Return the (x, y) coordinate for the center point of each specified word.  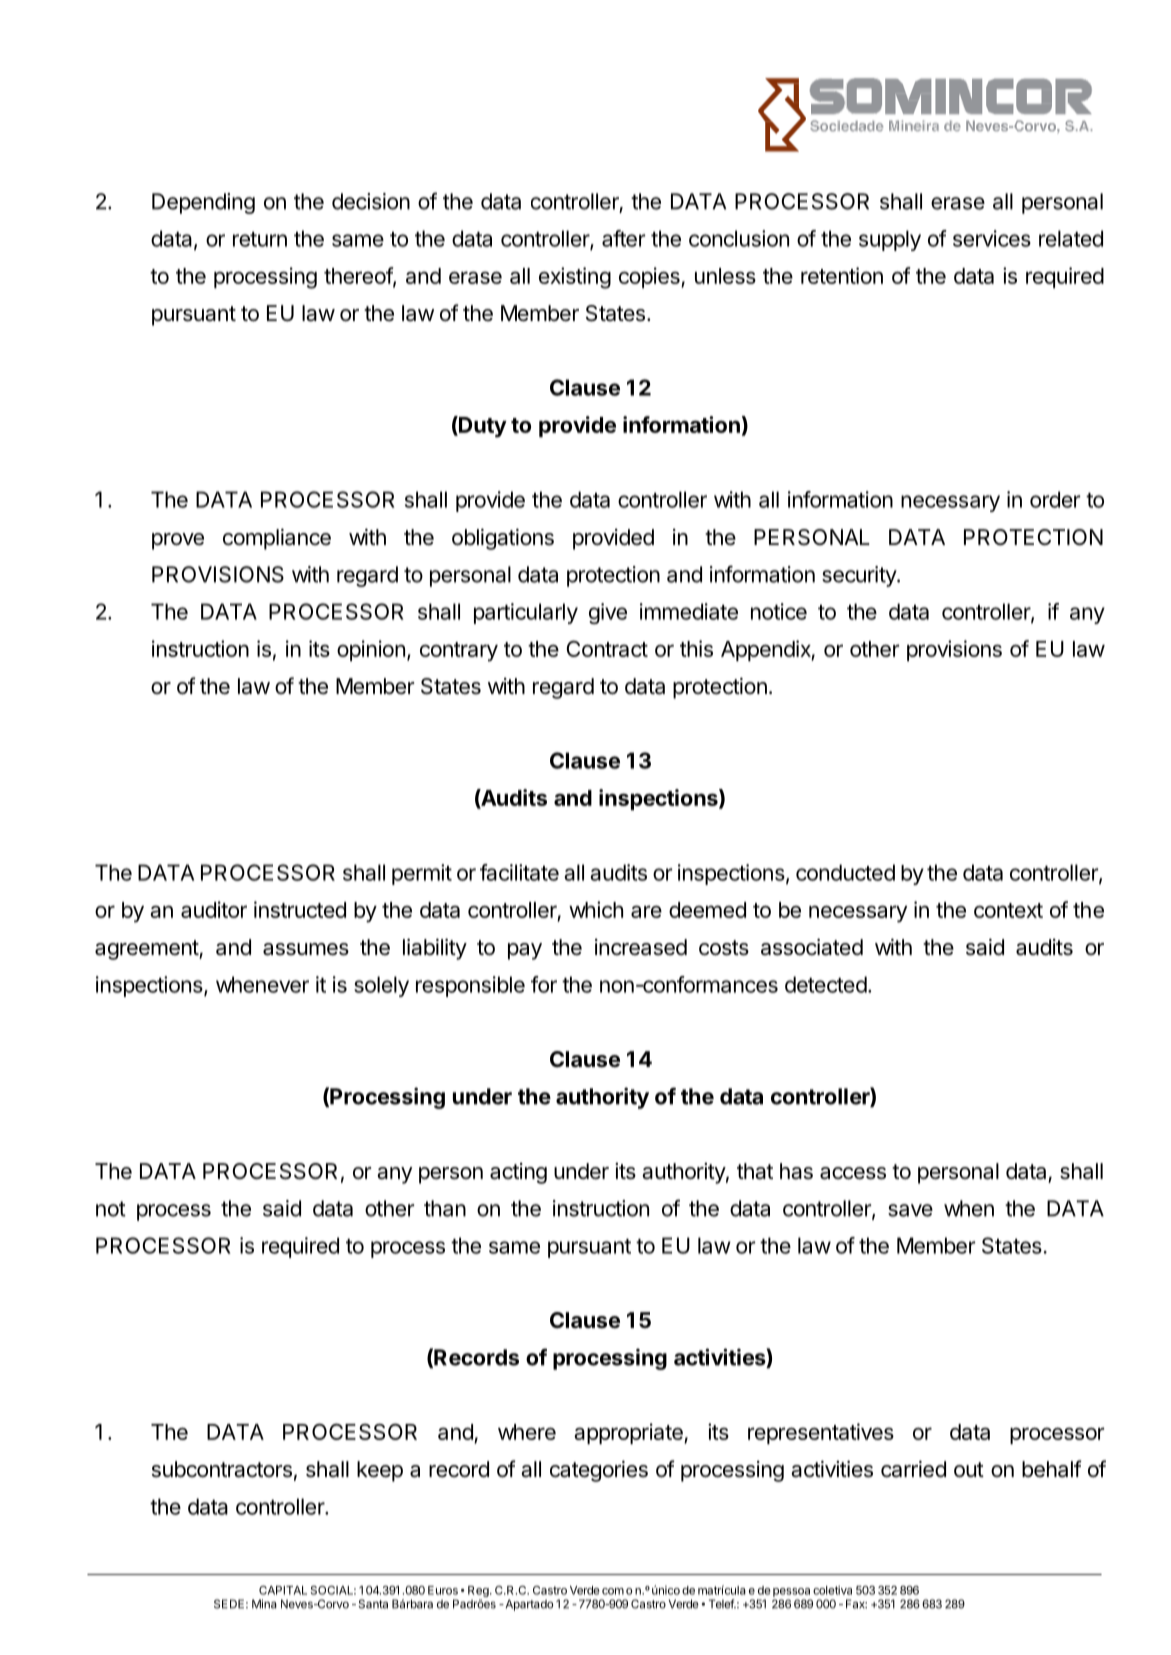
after (623, 238)
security (860, 576)
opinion (371, 650)
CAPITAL (283, 1590)
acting (518, 1173)
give (608, 613)
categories (599, 1471)
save (910, 1210)
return (260, 239)
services (992, 238)
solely (381, 986)
